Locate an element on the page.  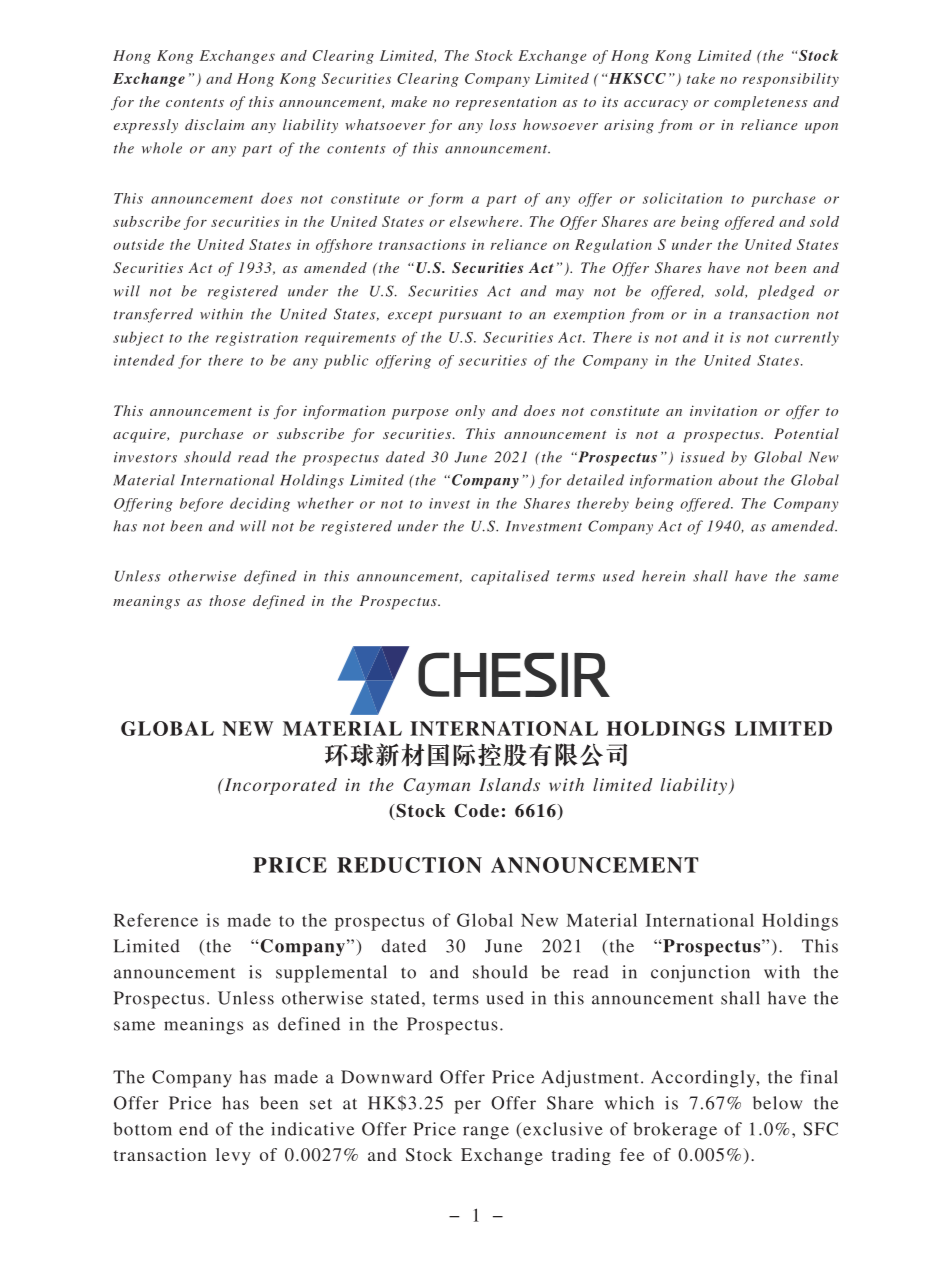
levy is located at coordinates (233, 1156).
